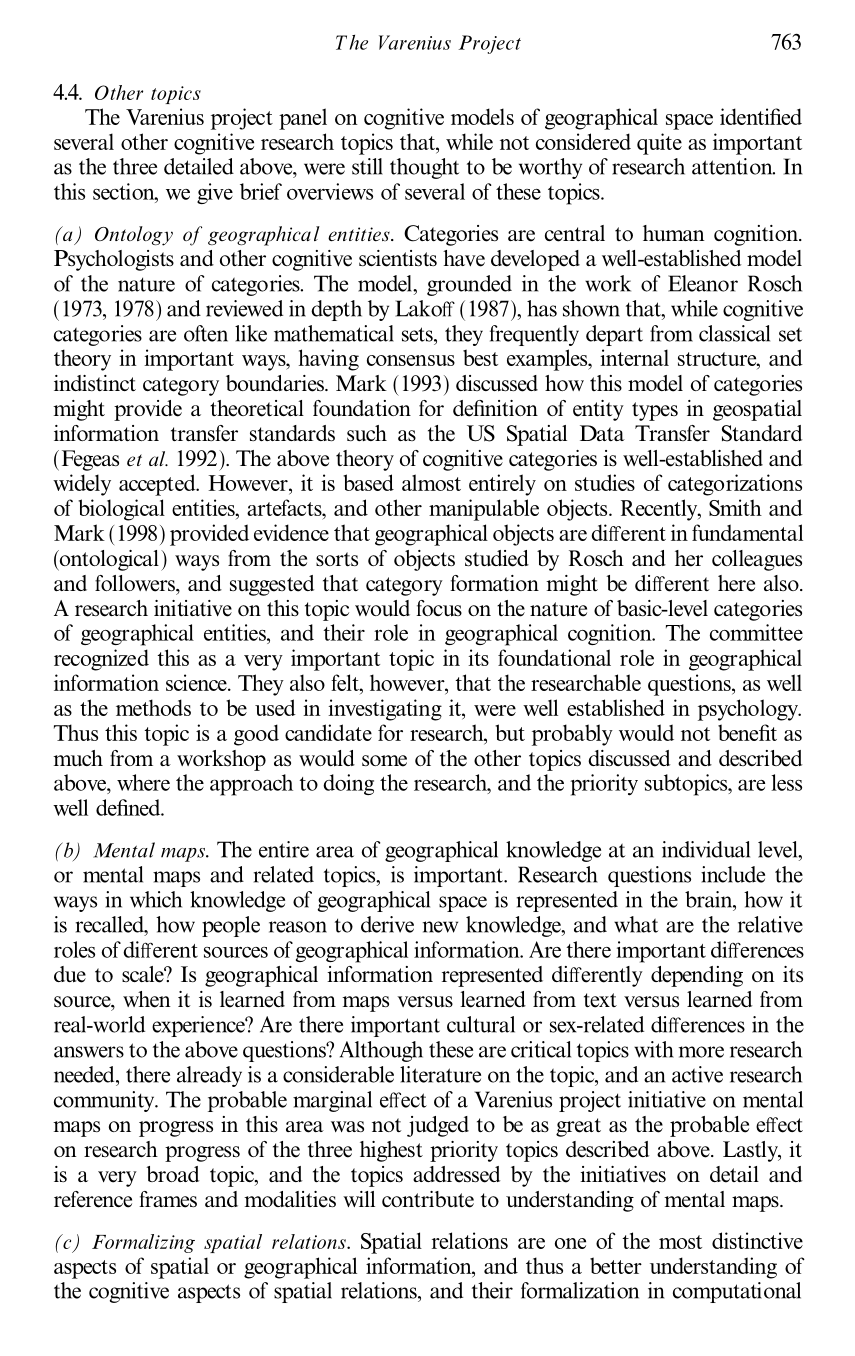 This image has height=1356, width=855. What do you see at coordinates (697, 976) in the image?
I see `depending` at bounding box center [697, 976].
